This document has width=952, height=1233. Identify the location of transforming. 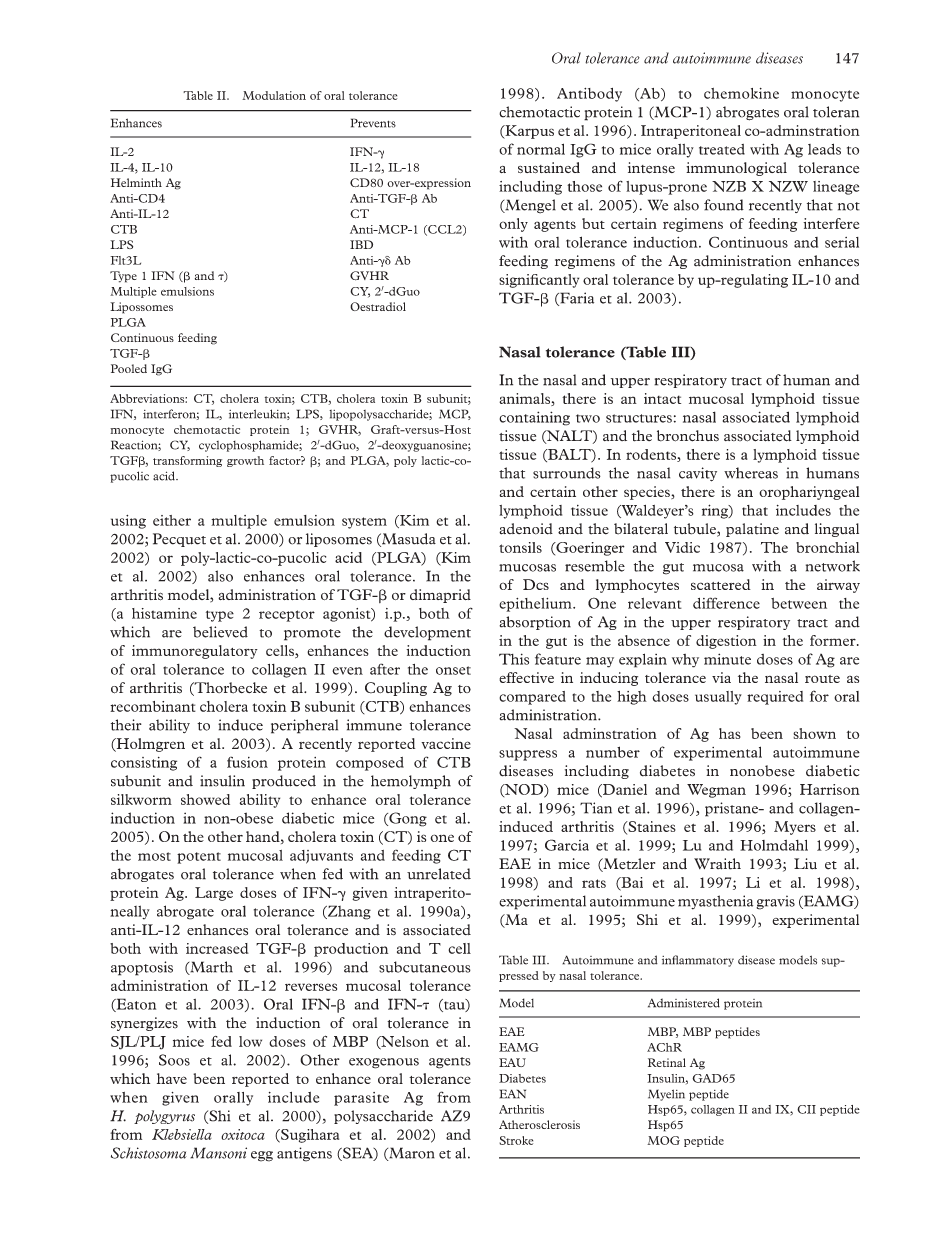
(187, 461).
